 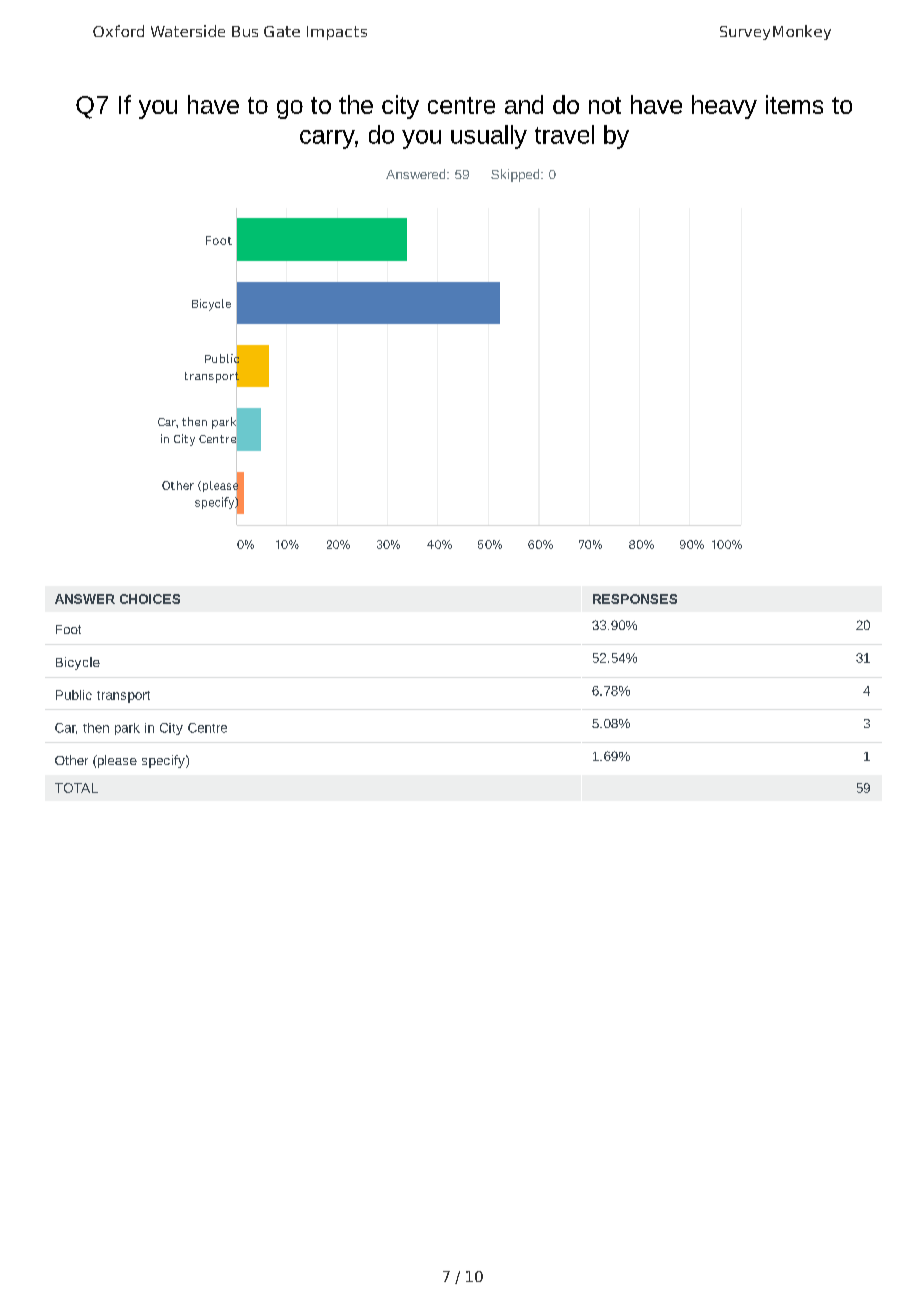 What do you see at coordinates (516, 175) in the image?
I see `Skipped` at bounding box center [516, 175].
